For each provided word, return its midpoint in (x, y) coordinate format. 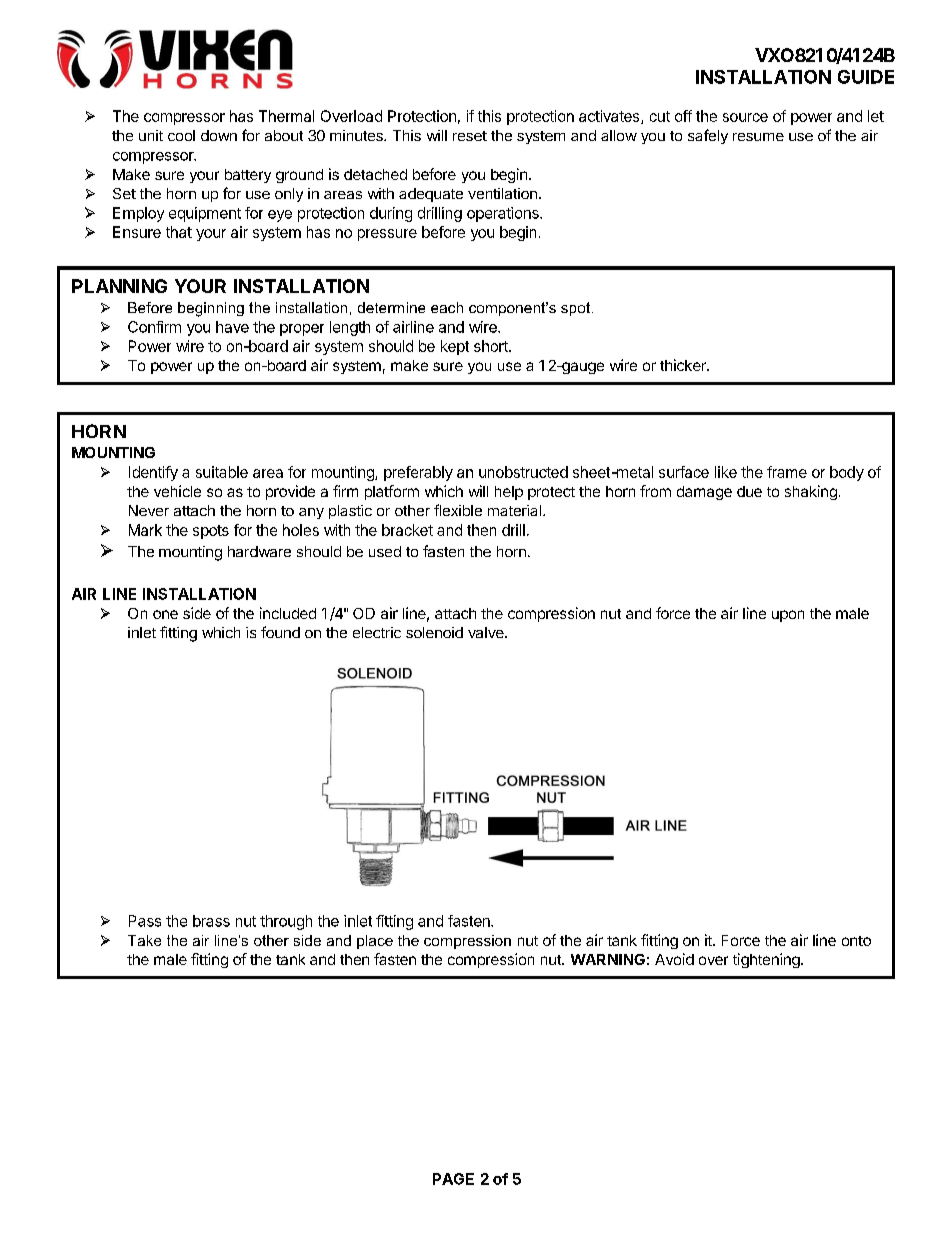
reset (470, 136)
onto (856, 941)
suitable (222, 472)
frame (787, 472)
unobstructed (523, 472)
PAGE (453, 1179)
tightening (767, 960)
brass (211, 921)
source (745, 117)
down (219, 135)
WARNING (608, 959)
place (375, 942)
